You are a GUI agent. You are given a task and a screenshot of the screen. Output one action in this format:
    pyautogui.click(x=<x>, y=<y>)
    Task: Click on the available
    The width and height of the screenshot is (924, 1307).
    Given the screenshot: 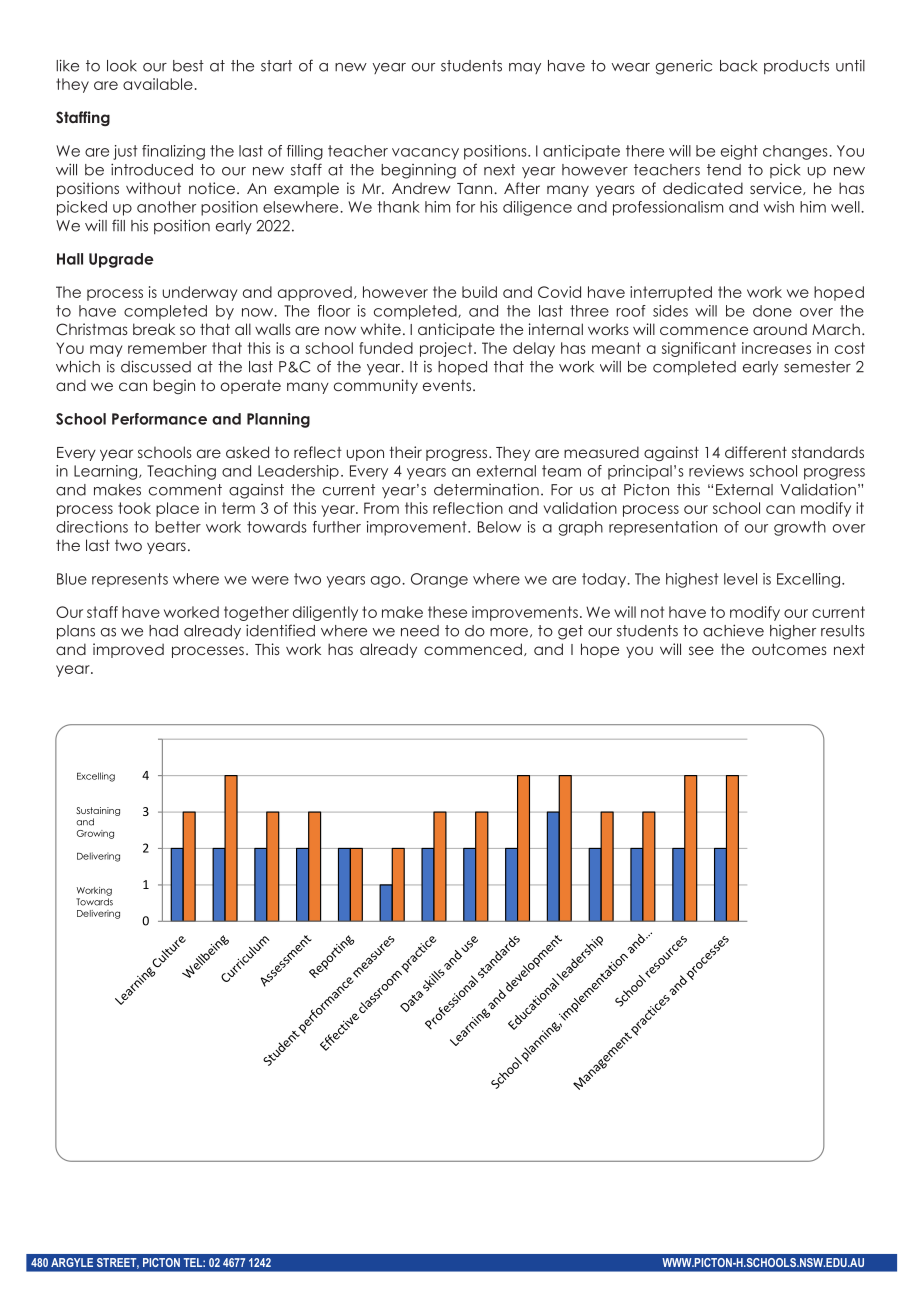 What is the action you would take?
    pyautogui.click(x=158, y=84)
